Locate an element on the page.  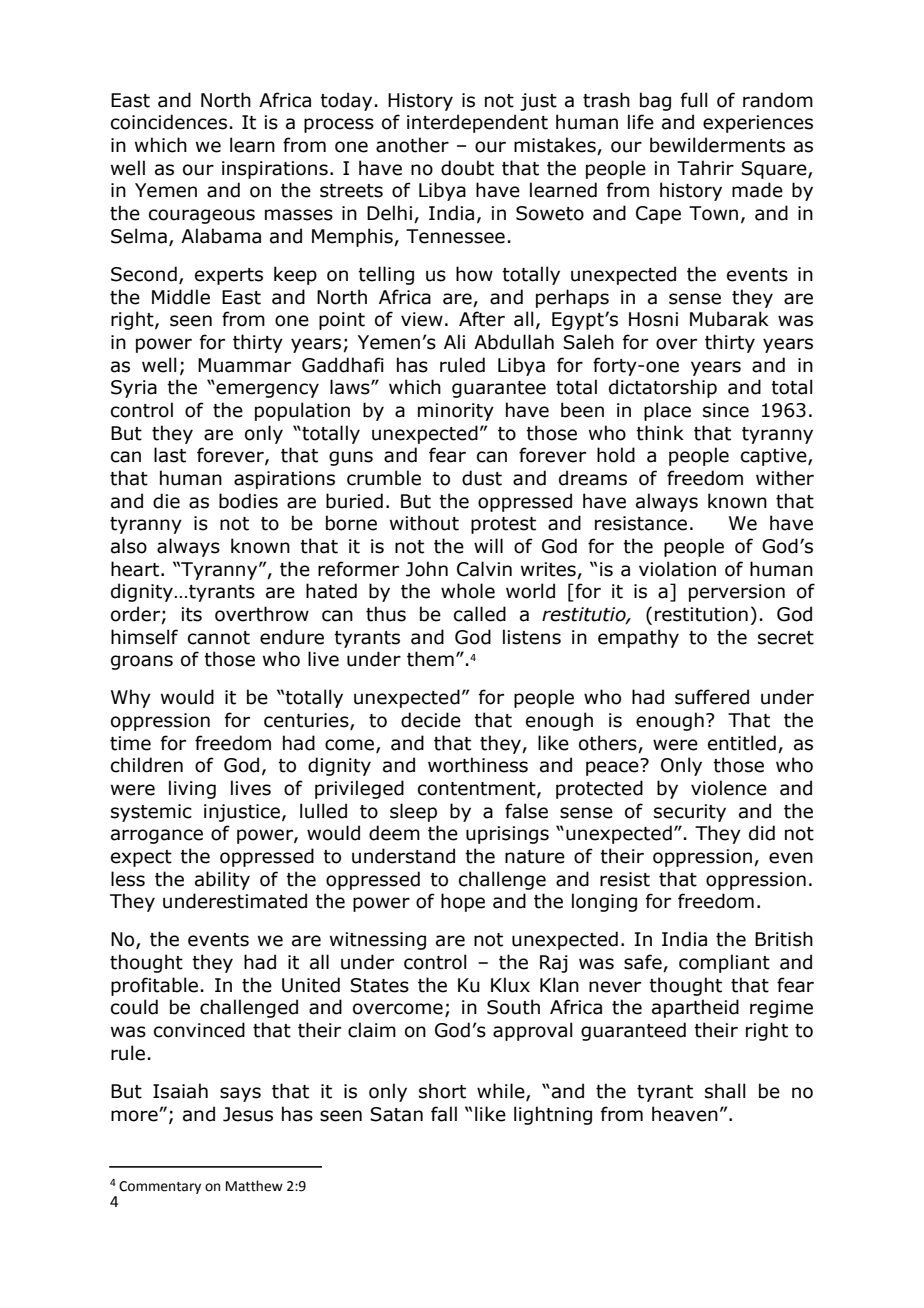
Mubarak is located at coordinates (729, 319).
